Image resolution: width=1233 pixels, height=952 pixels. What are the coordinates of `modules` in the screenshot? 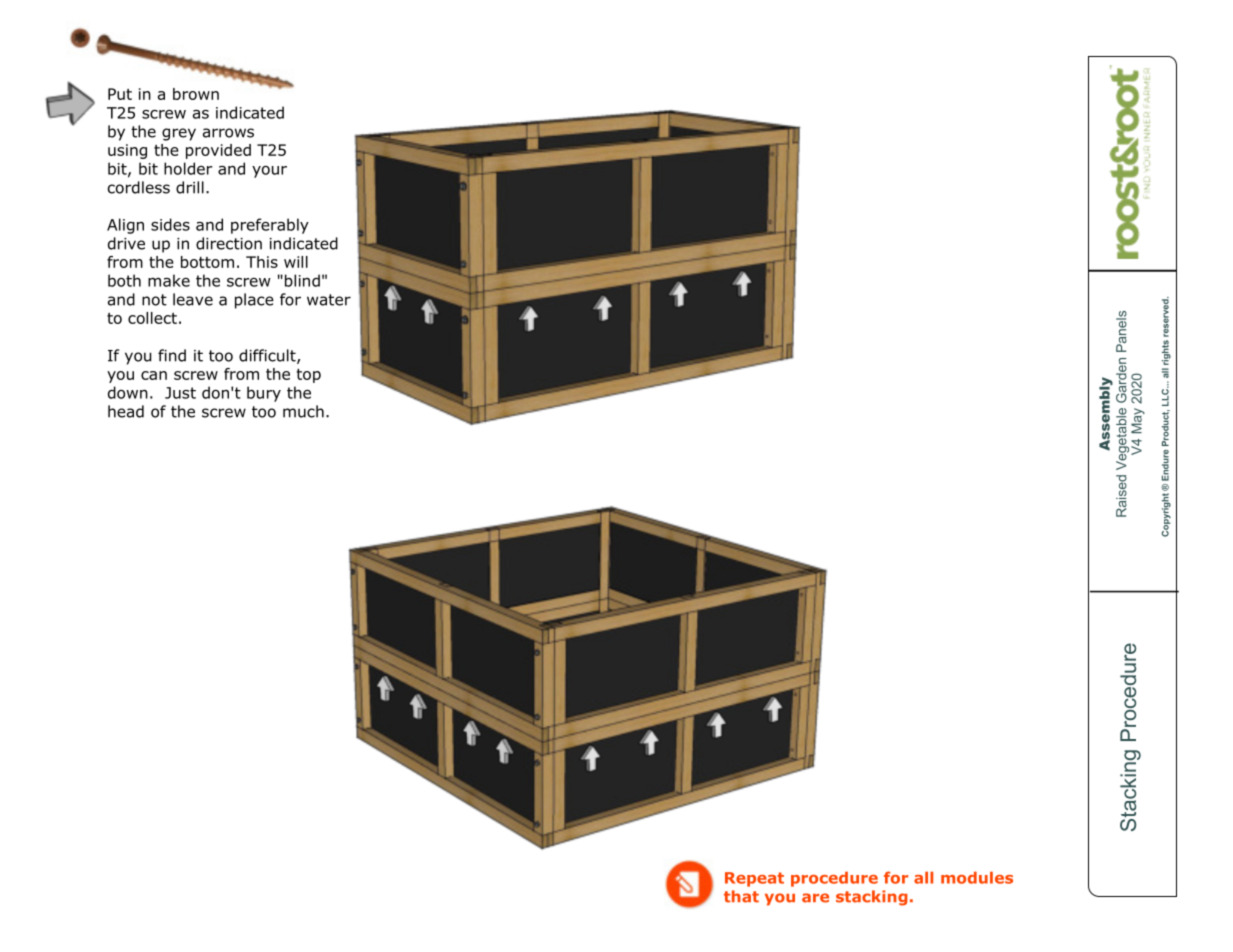 It's located at (977, 877).
